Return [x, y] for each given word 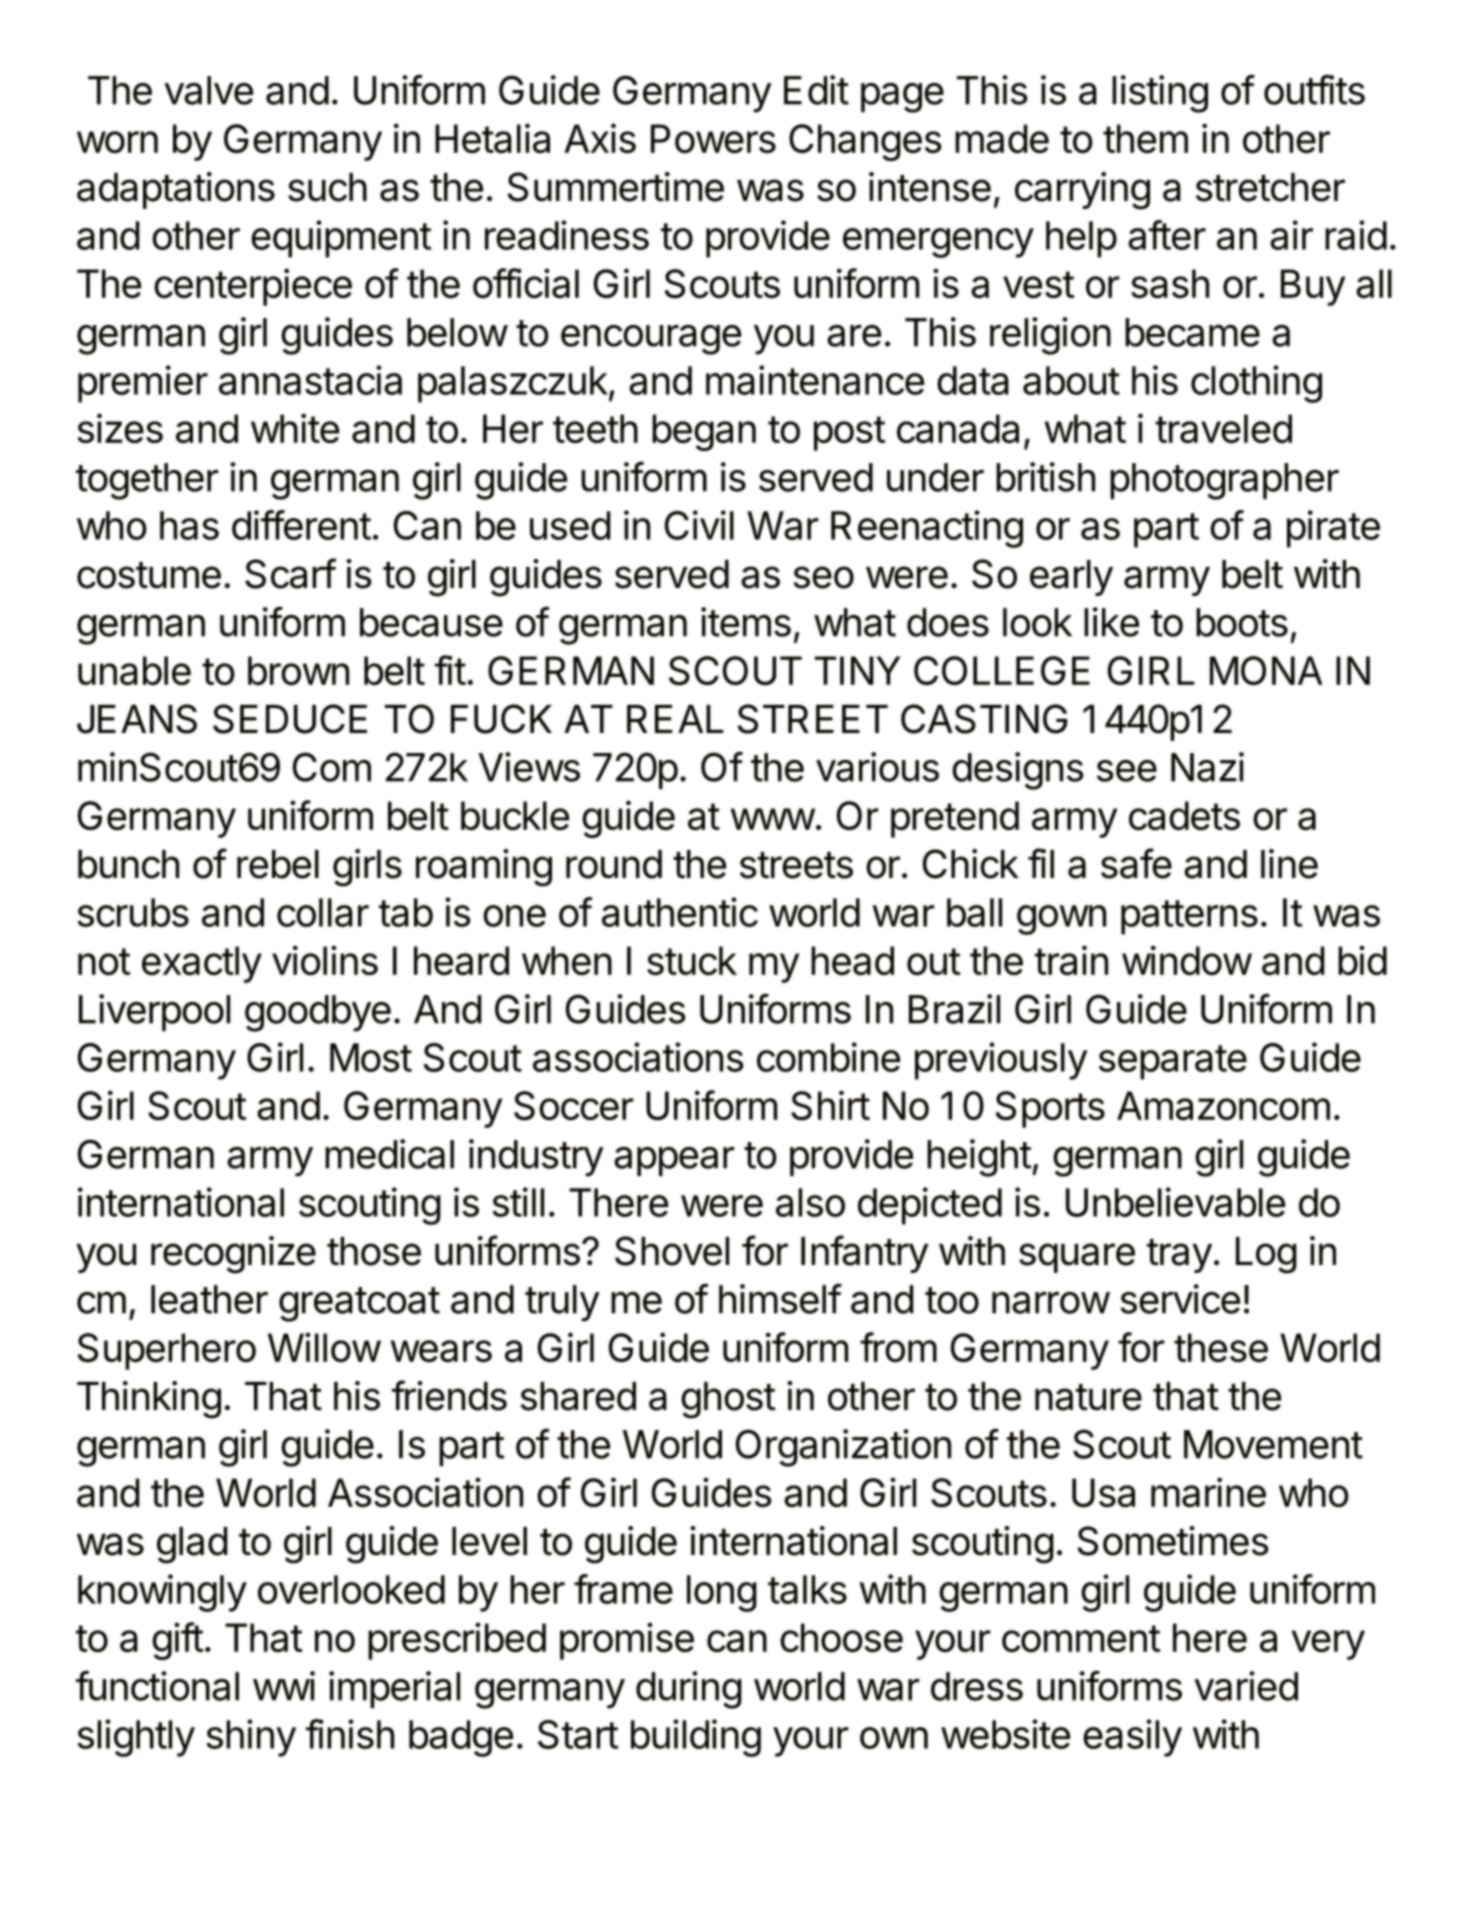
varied [1246, 1686]
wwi [284, 1686]
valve [208, 90]
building [696, 1738]
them [1145, 138]
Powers [713, 138]
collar [323, 912]
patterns [1189, 917]
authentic [680, 912]
